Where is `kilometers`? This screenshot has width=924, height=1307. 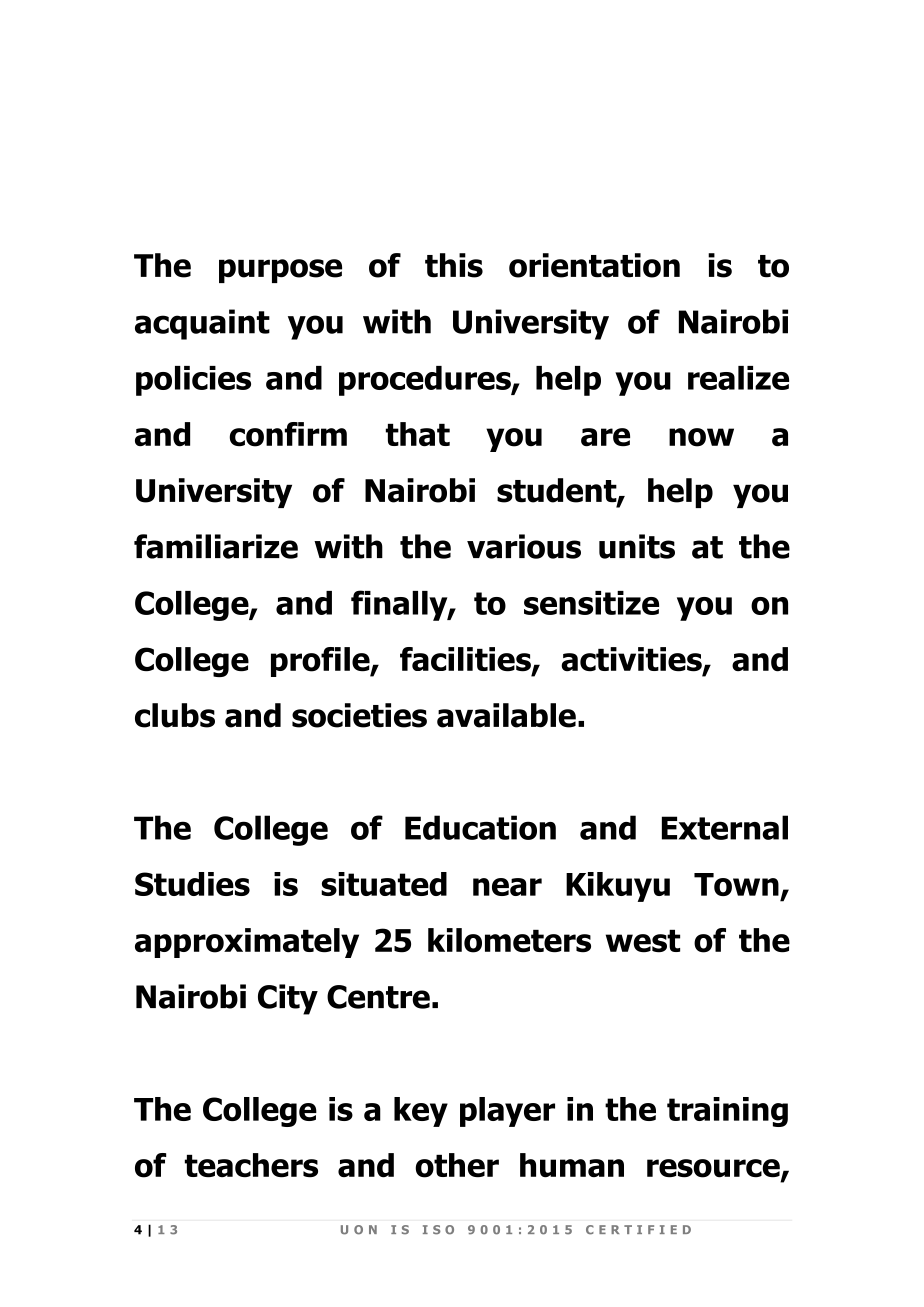
kilometers is located at coordinates (509, 940).
